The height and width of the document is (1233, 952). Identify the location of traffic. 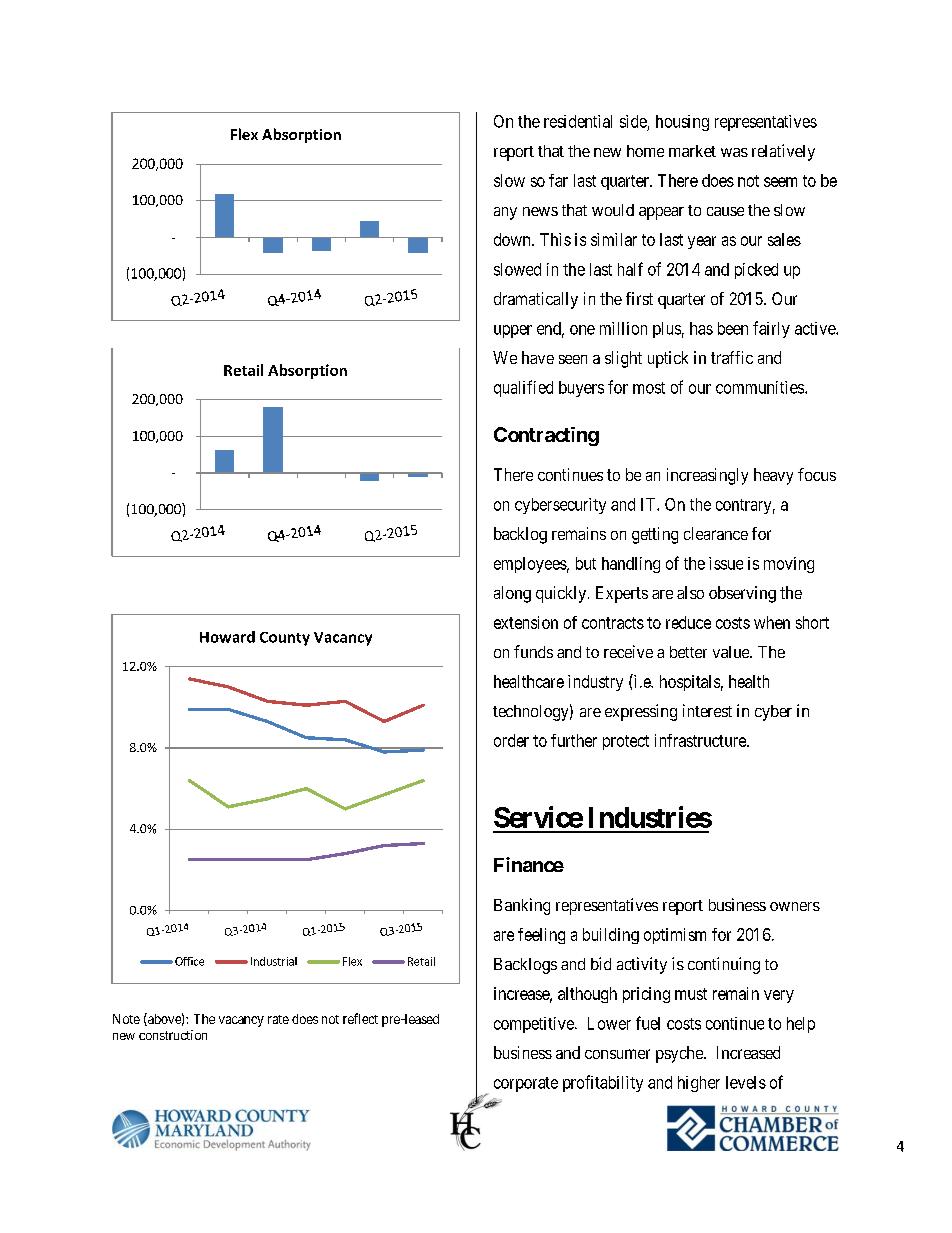
(732, 357).
